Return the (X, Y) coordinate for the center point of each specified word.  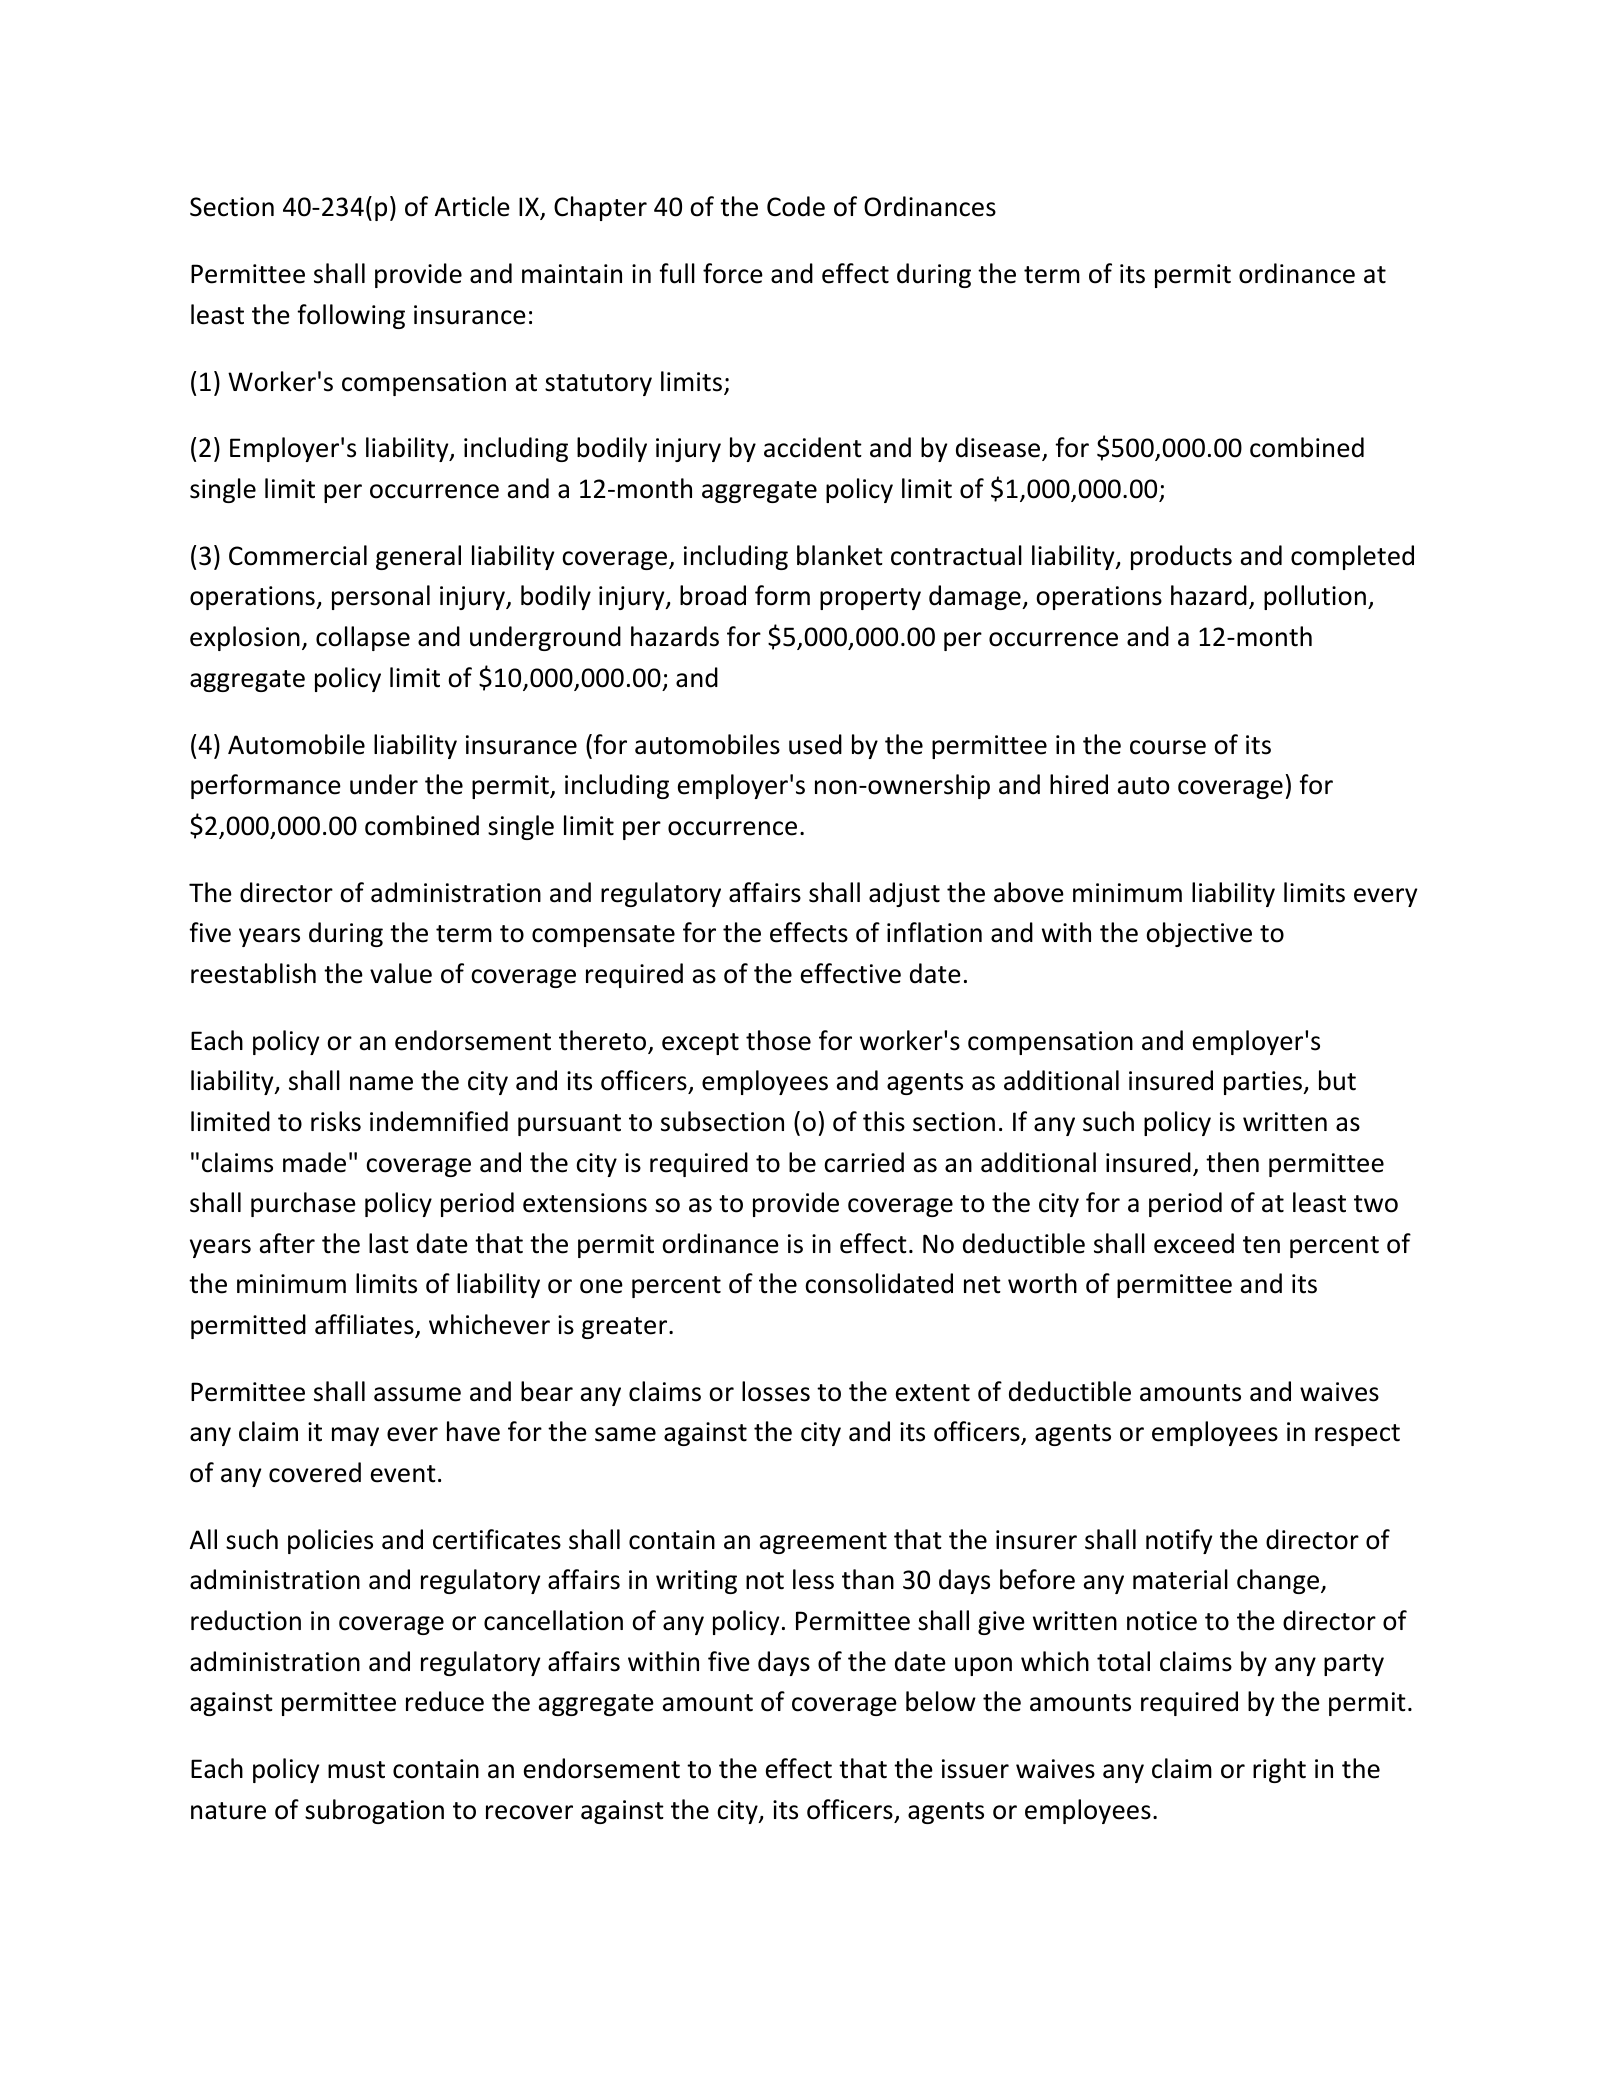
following (351, 316)
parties (1264, 1083)
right (1279, 1770)
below (941, 1701)
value (401, 973)
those (778, 1040)
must (356, 1770)
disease (999, 449)
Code (796, 206)
